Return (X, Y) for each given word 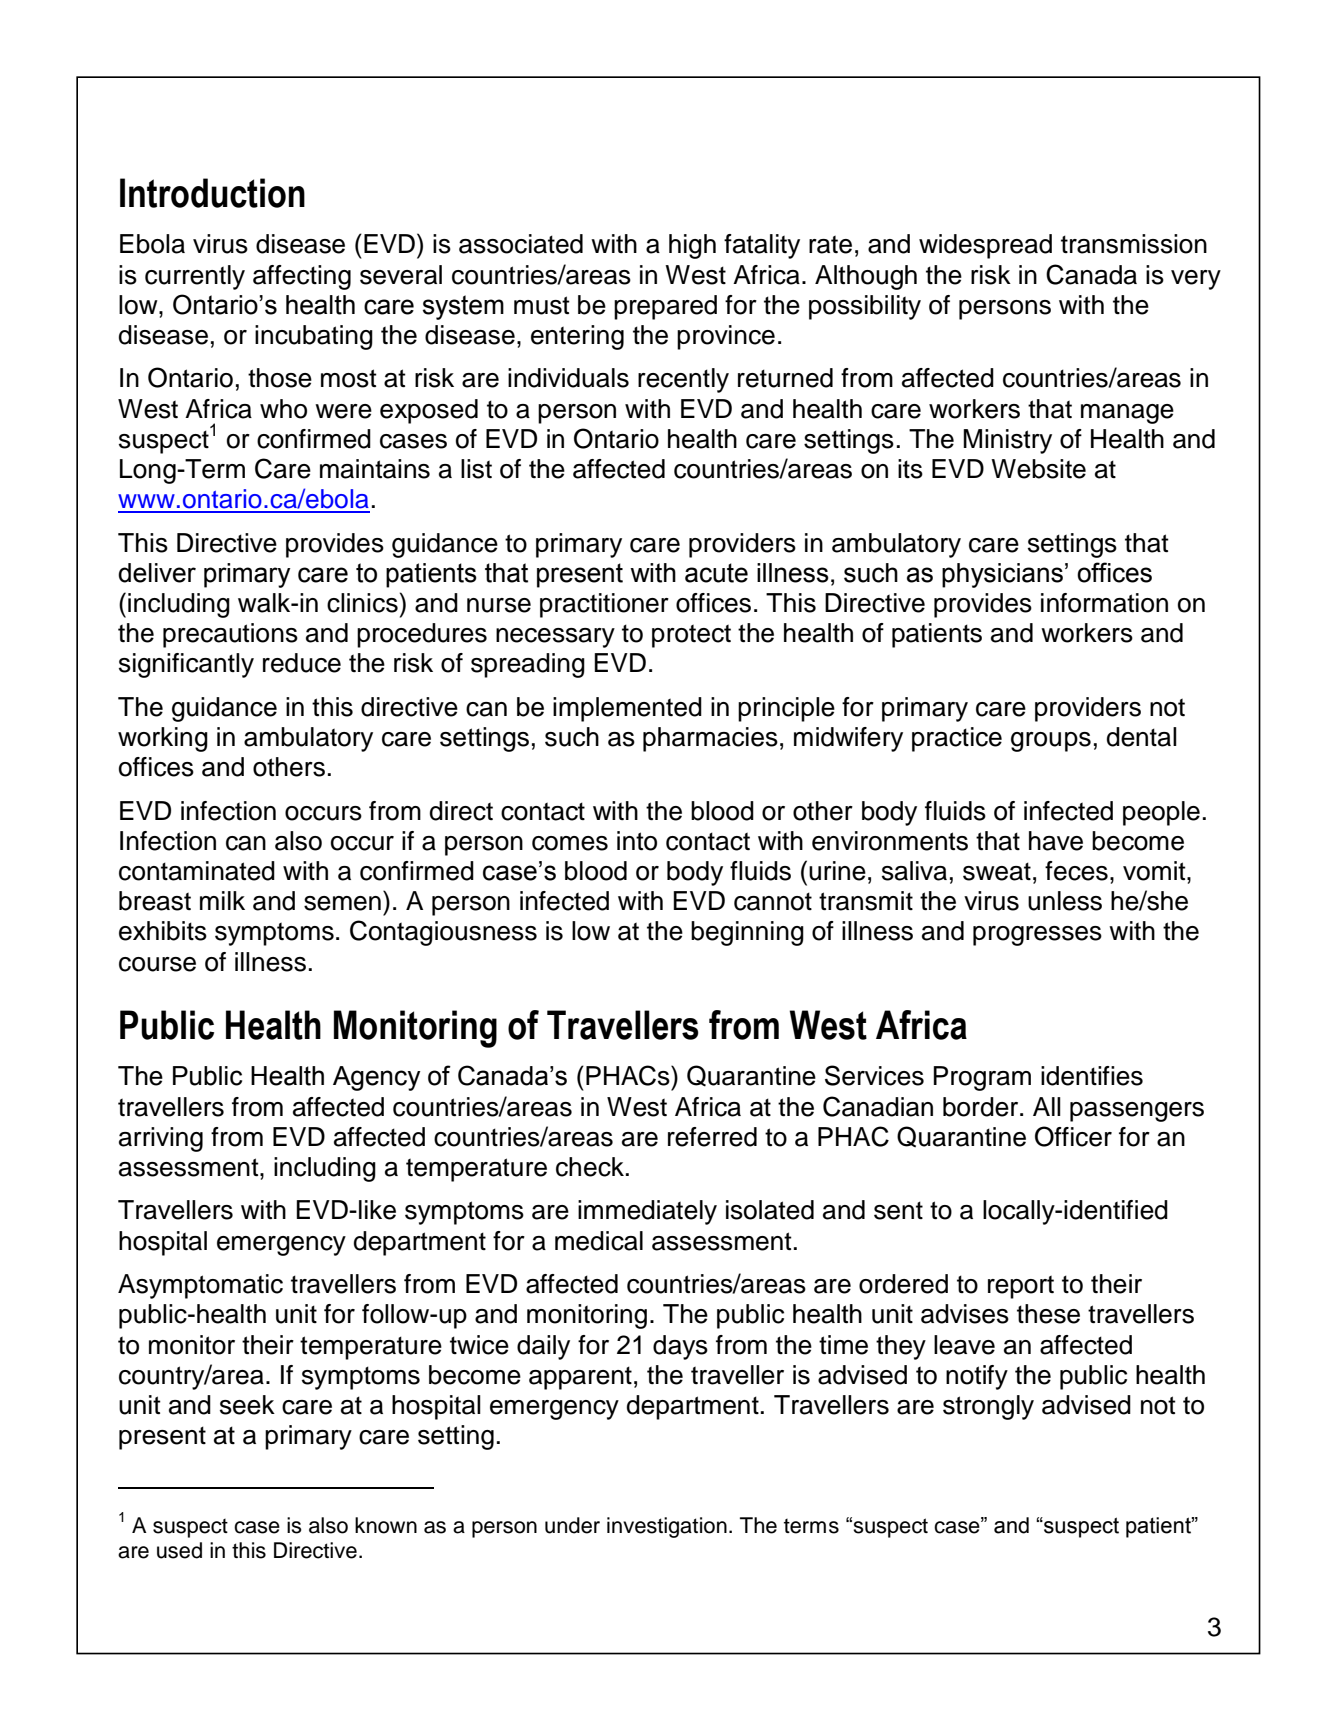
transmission (1134, 244)
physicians (1002, 575)
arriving (161, 1139)
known (386, 1525)
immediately (647, 1212)
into (637, 841)
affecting (302, 277)
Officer (1073, 1136)
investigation (667, 1527)
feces (1076, 871)
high (692, 246)
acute (716, 573)
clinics (362, 603)
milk (222, 900)
